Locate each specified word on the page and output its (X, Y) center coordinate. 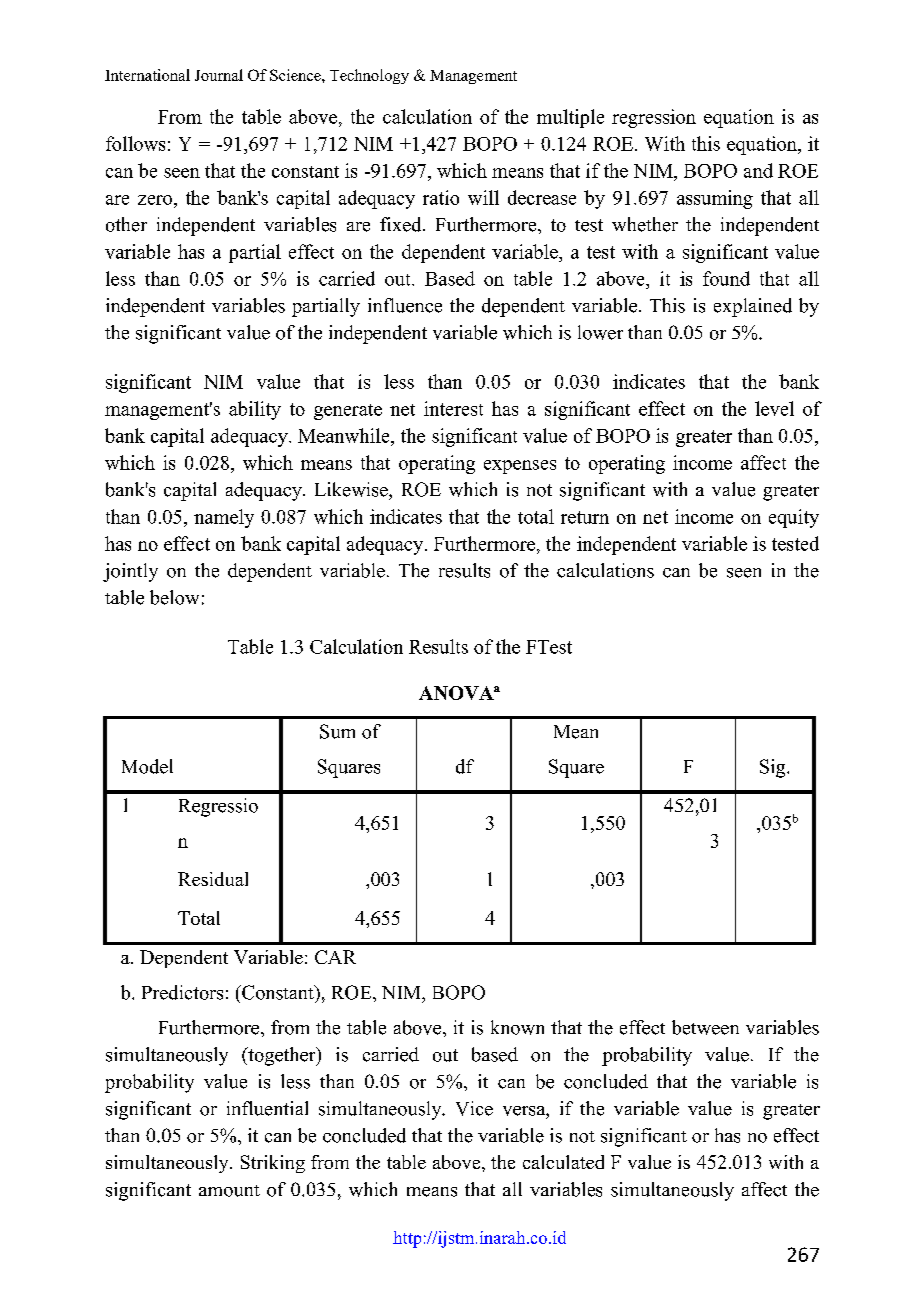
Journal (219, 75)
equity (794, 518)
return (585, 517)
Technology (369, 76)
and (758, 170)
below (174, 597)
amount (229, 1191)
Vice (474, 1108)
